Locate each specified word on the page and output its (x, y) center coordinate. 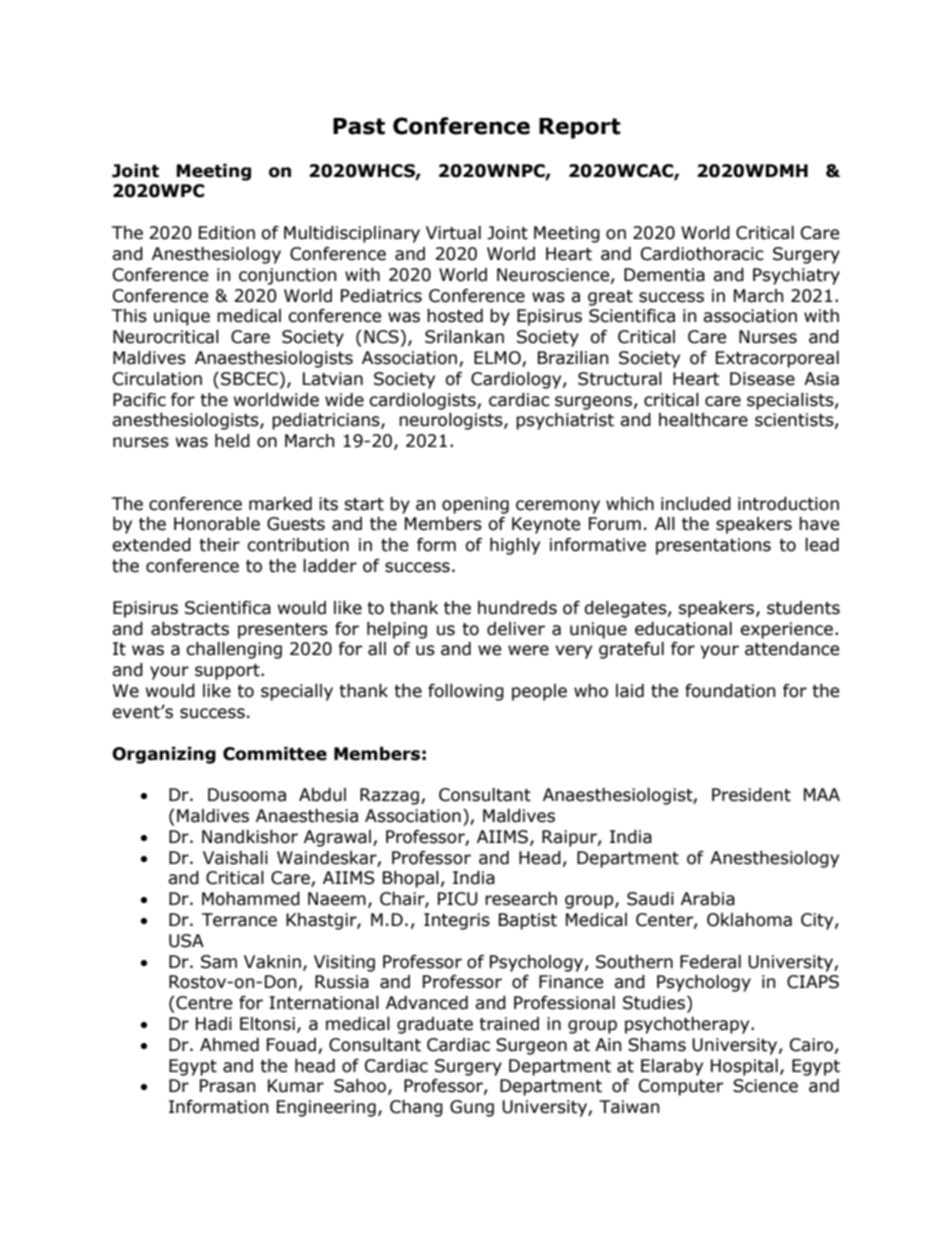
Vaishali (235, 858)
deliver (516, 629)
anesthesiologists (186, 421)
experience (786, 630)
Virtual (453, 233)
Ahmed (229, 1045)
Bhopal (411, 879)
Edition (227, 233)
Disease (762, 379)
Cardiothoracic (702, 254)
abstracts (190, 629)
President (751, 795)
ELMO (498, 359)
